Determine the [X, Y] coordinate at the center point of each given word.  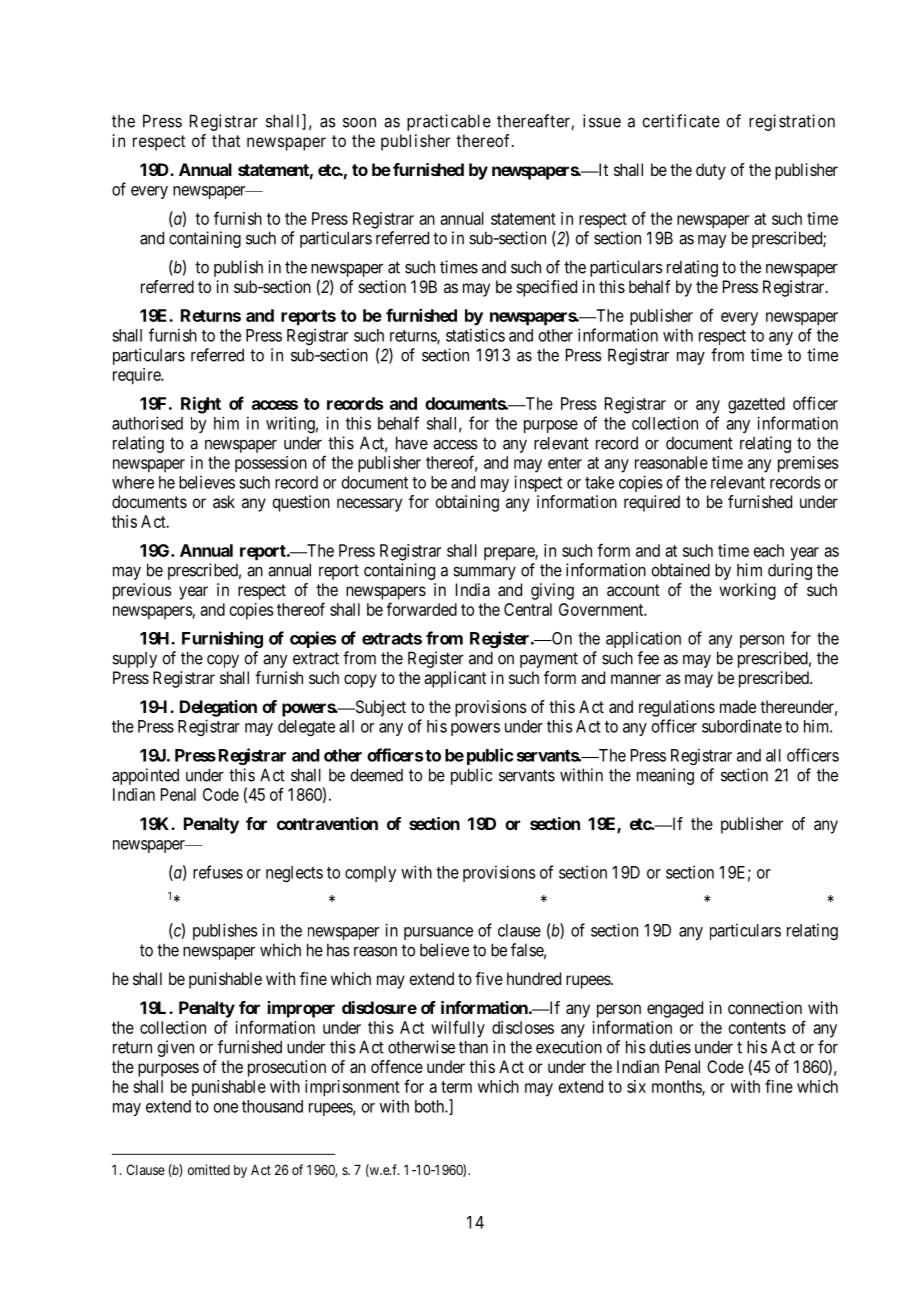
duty [711, 171]
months [677, 1087]
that [226, 140]
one [226, 1108]
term [456, 1087]
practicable [449, 122]
